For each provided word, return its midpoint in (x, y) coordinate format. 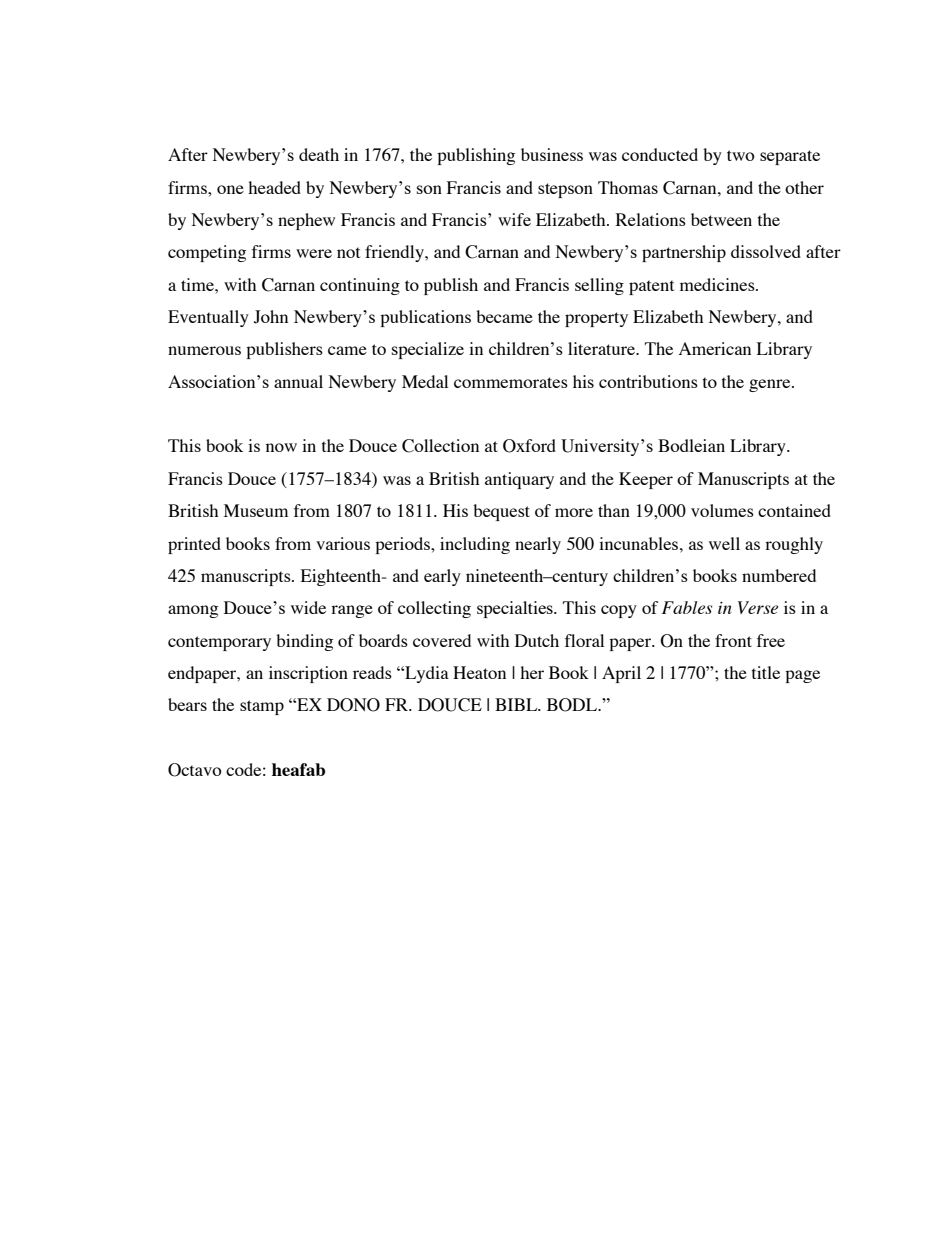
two (741, 155)
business (552, 154)
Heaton (479, 672)
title (766, 672)
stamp (262, 707)
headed (274, 187)
